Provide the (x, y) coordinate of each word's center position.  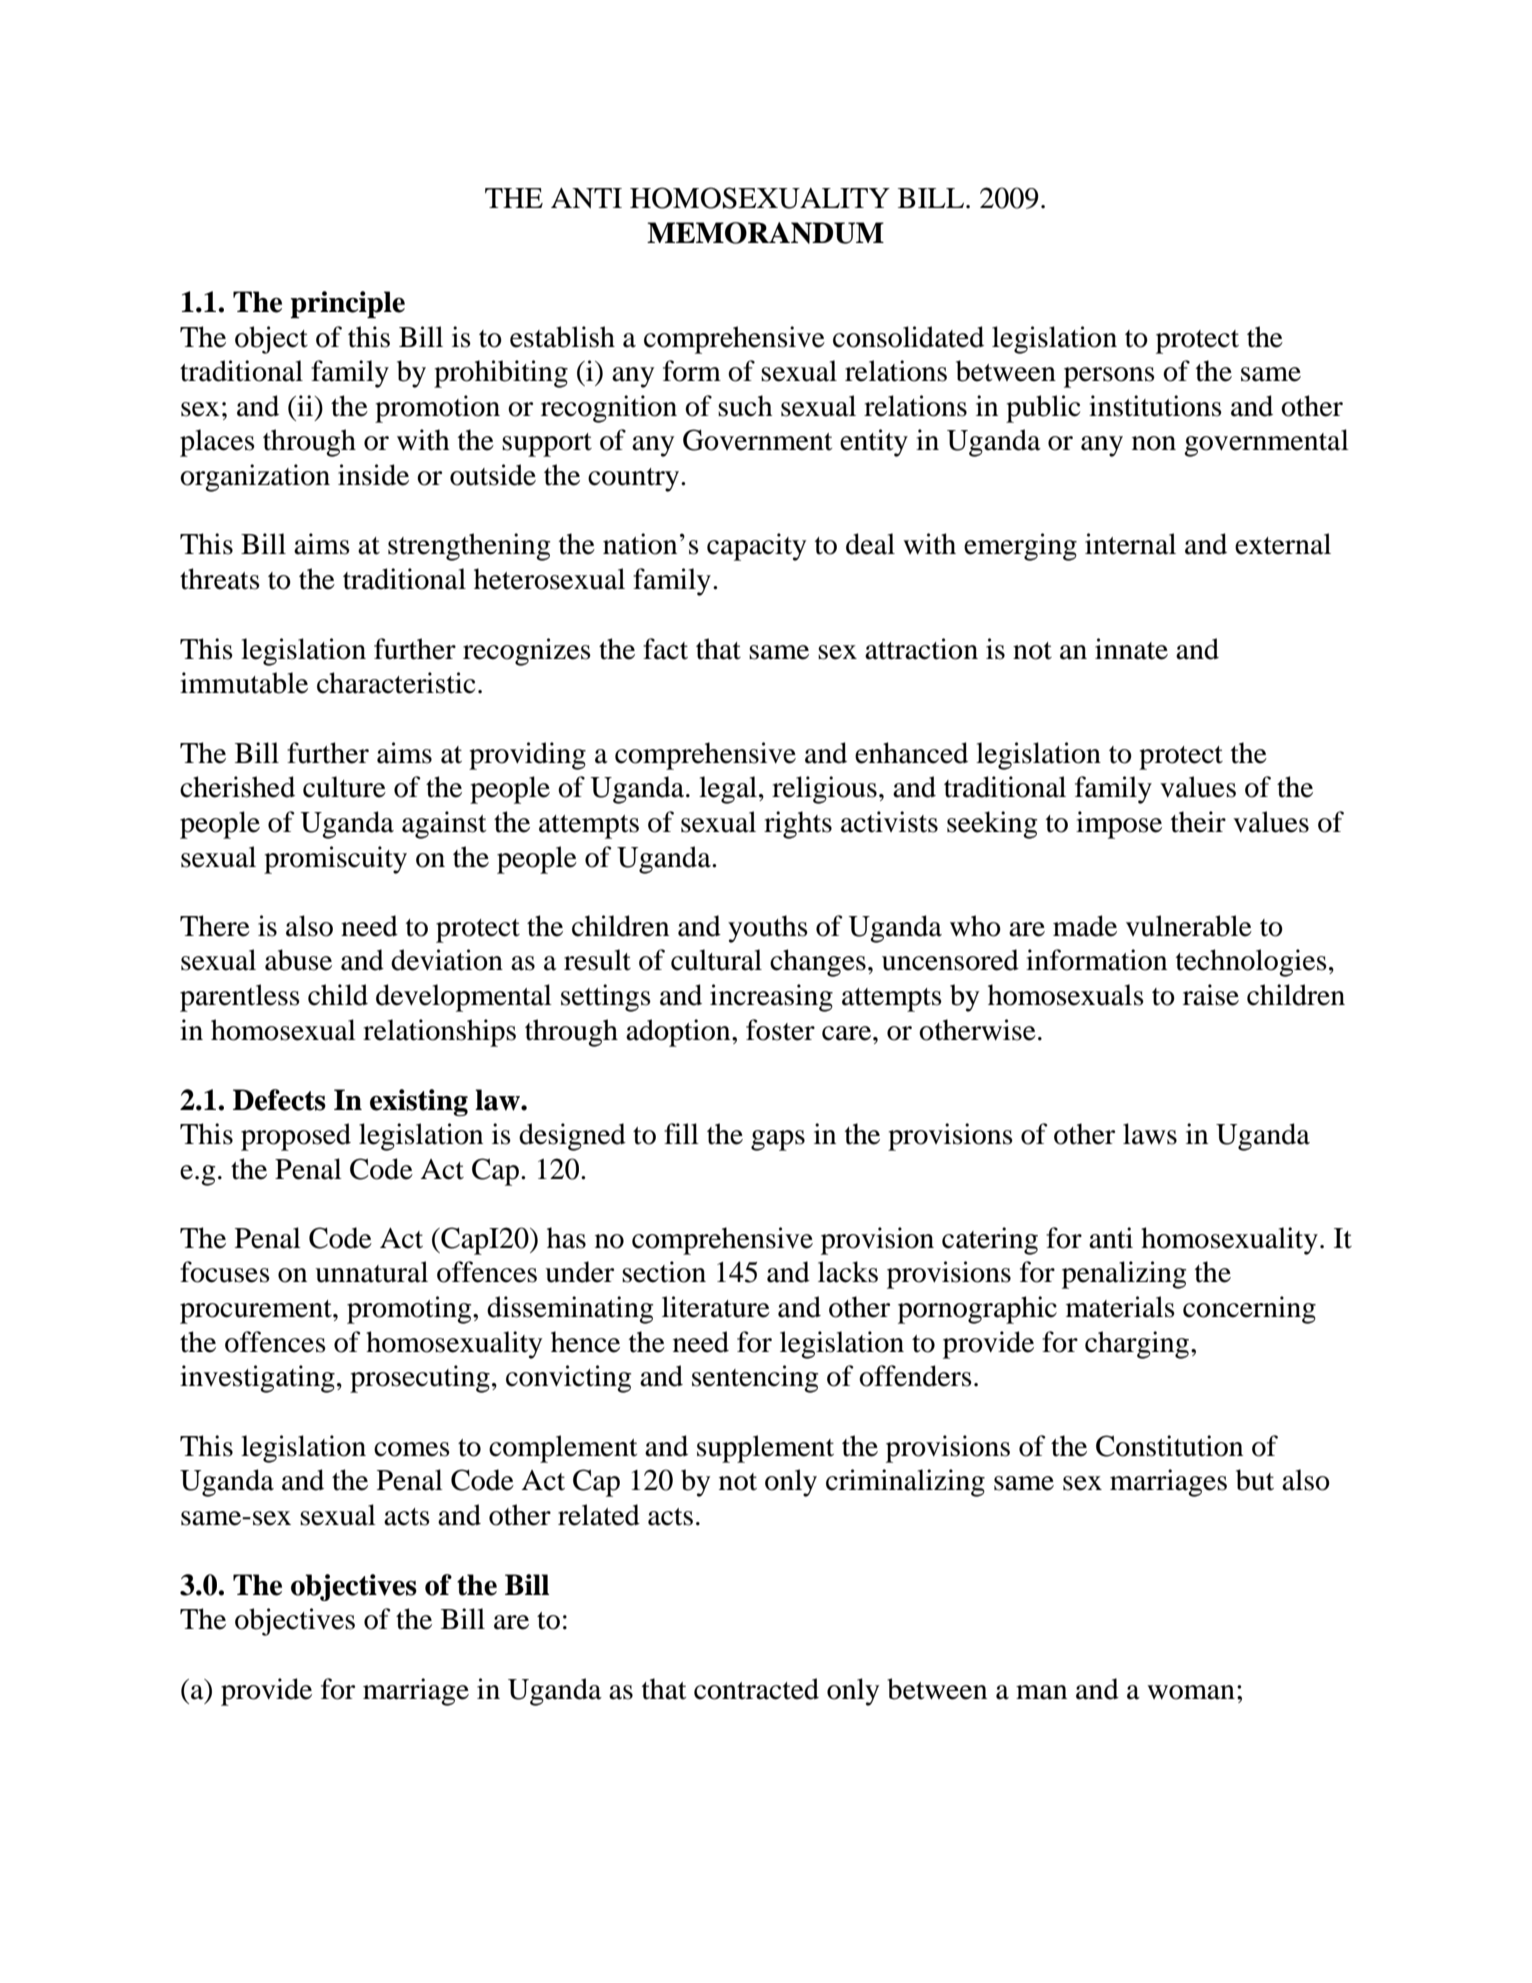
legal (728, 790)
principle (348, 304)
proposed (296, 1137)
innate (1131, 649)
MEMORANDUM (765, 233)
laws (1150, 1134)
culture (344, 787)
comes (412, 1449)
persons (1109, 377)
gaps (778, 1140)
